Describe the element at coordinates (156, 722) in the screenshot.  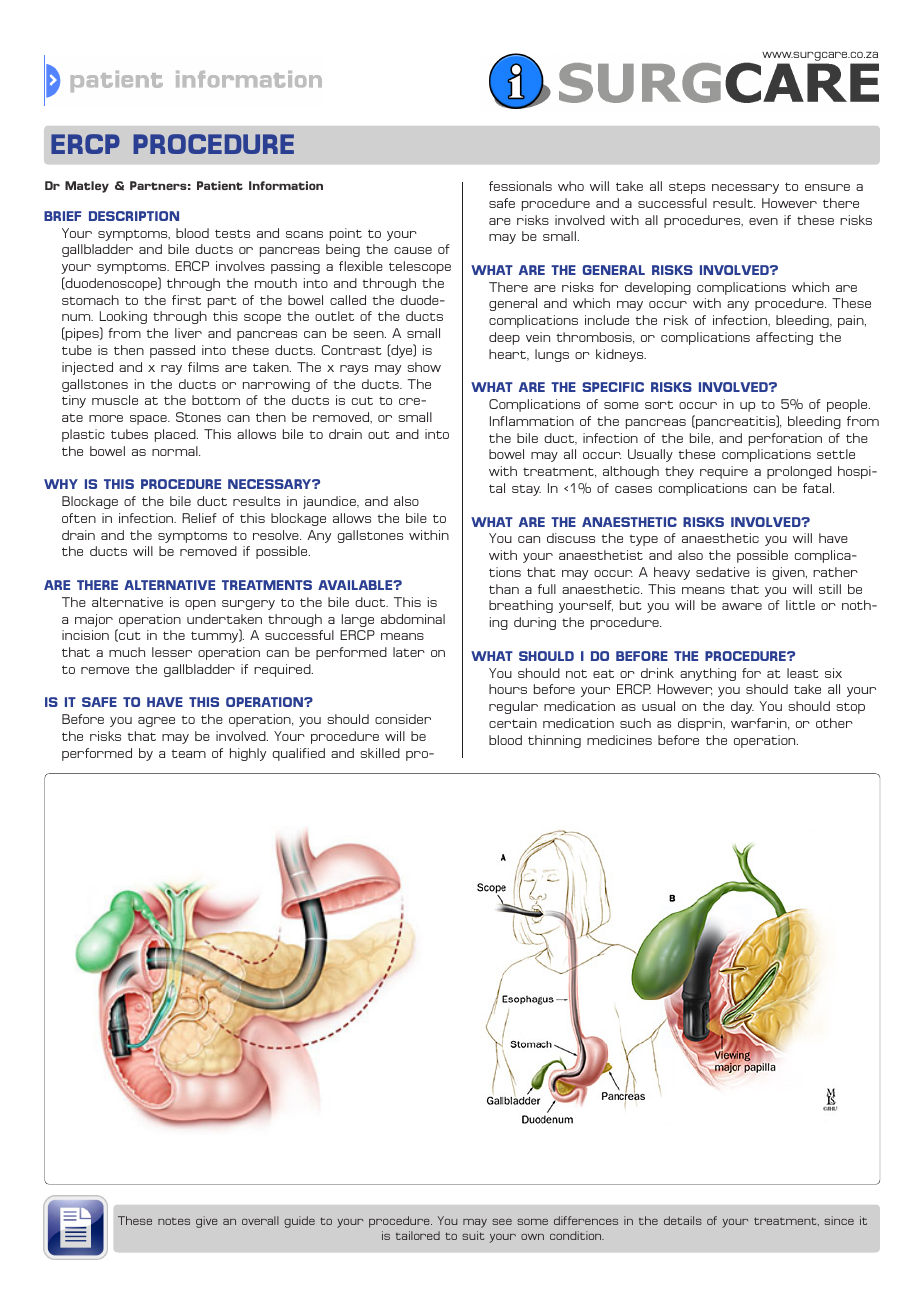
I see `agree` at that location.
